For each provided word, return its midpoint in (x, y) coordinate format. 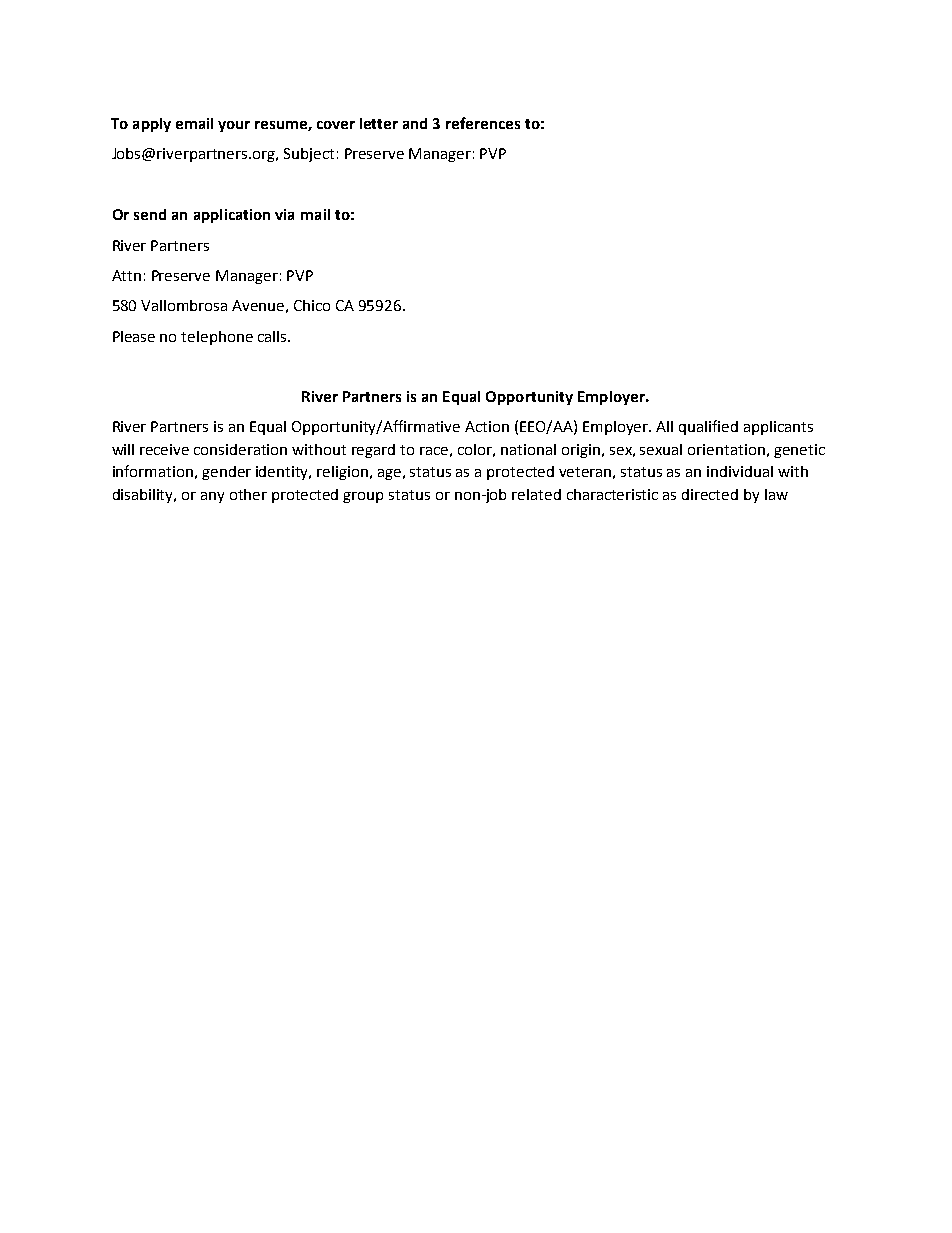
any (212, 497)
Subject (309, 155)
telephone (217, 338)
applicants (778, 428)
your (234, 126)
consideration (240, 449)
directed (710, 494)
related (536, 494)
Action (487, 426)
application (232, 216)
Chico (312, 305)
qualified (708, 427)
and (415, 123)
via (284, 214)
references (483, 123)
